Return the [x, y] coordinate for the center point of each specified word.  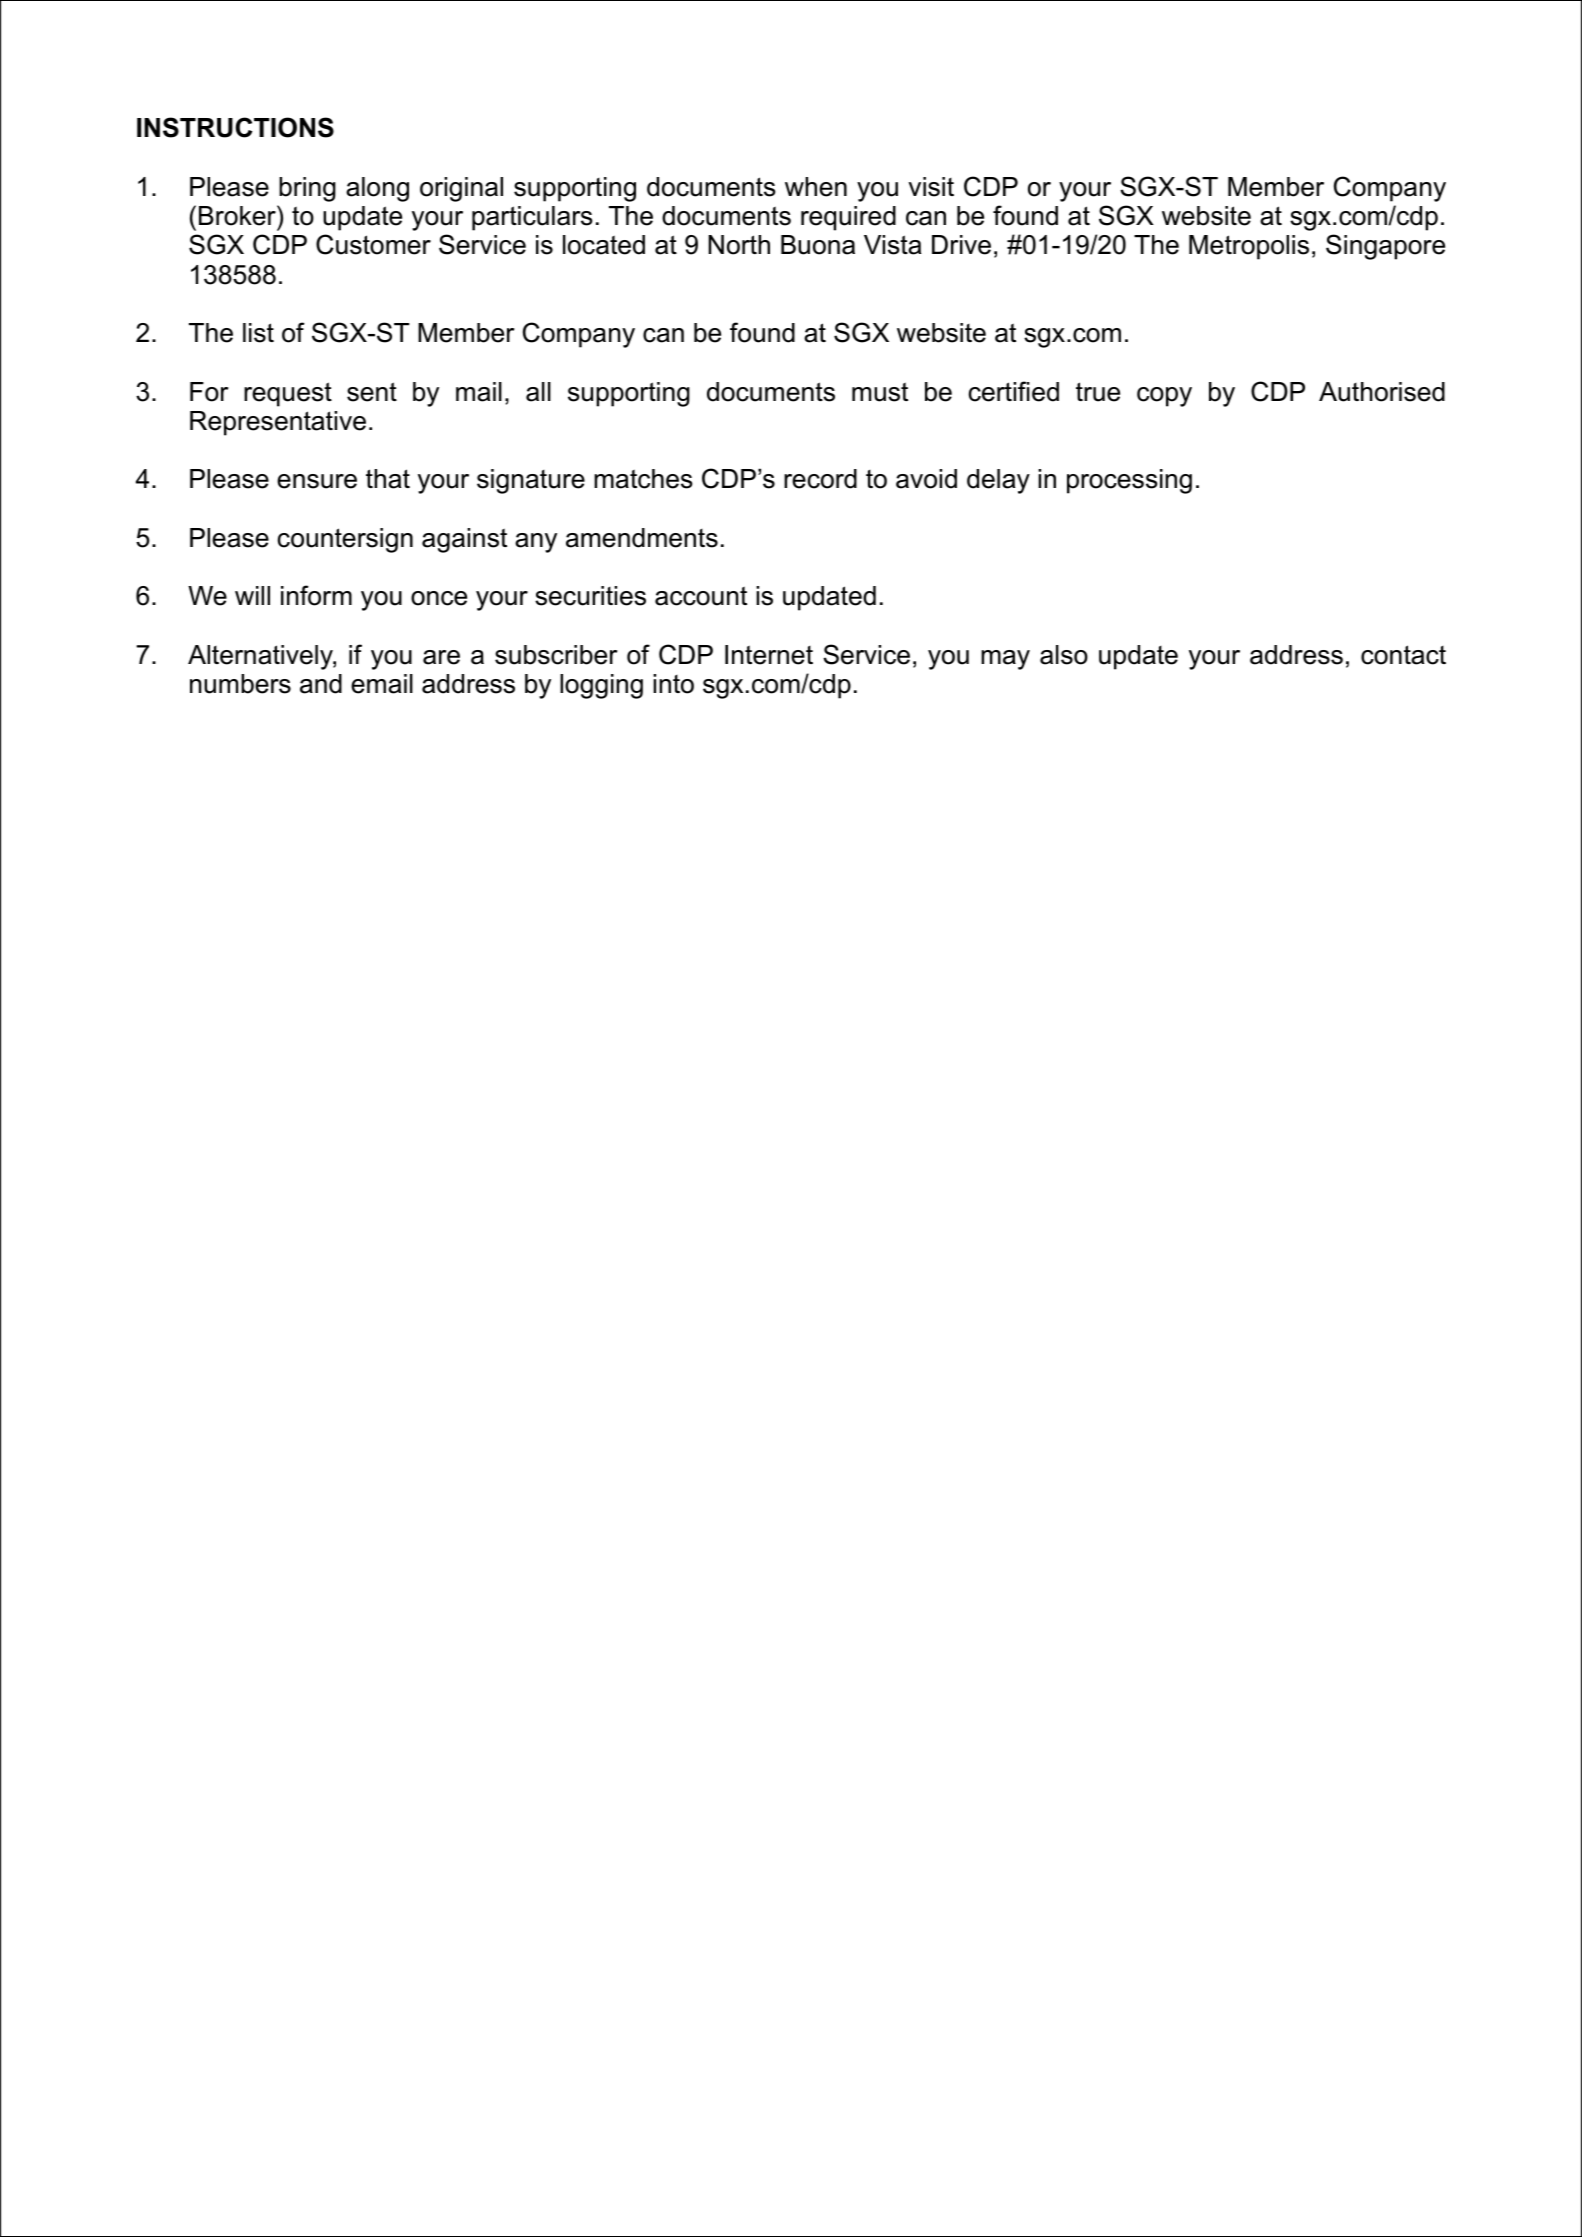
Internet [769, 655]
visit [931, 187]
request [288, 394]
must [880, 392]
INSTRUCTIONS [235, 127]
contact [1403, 655]
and [321, 684]
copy [1164, 397]
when [816, 187]
